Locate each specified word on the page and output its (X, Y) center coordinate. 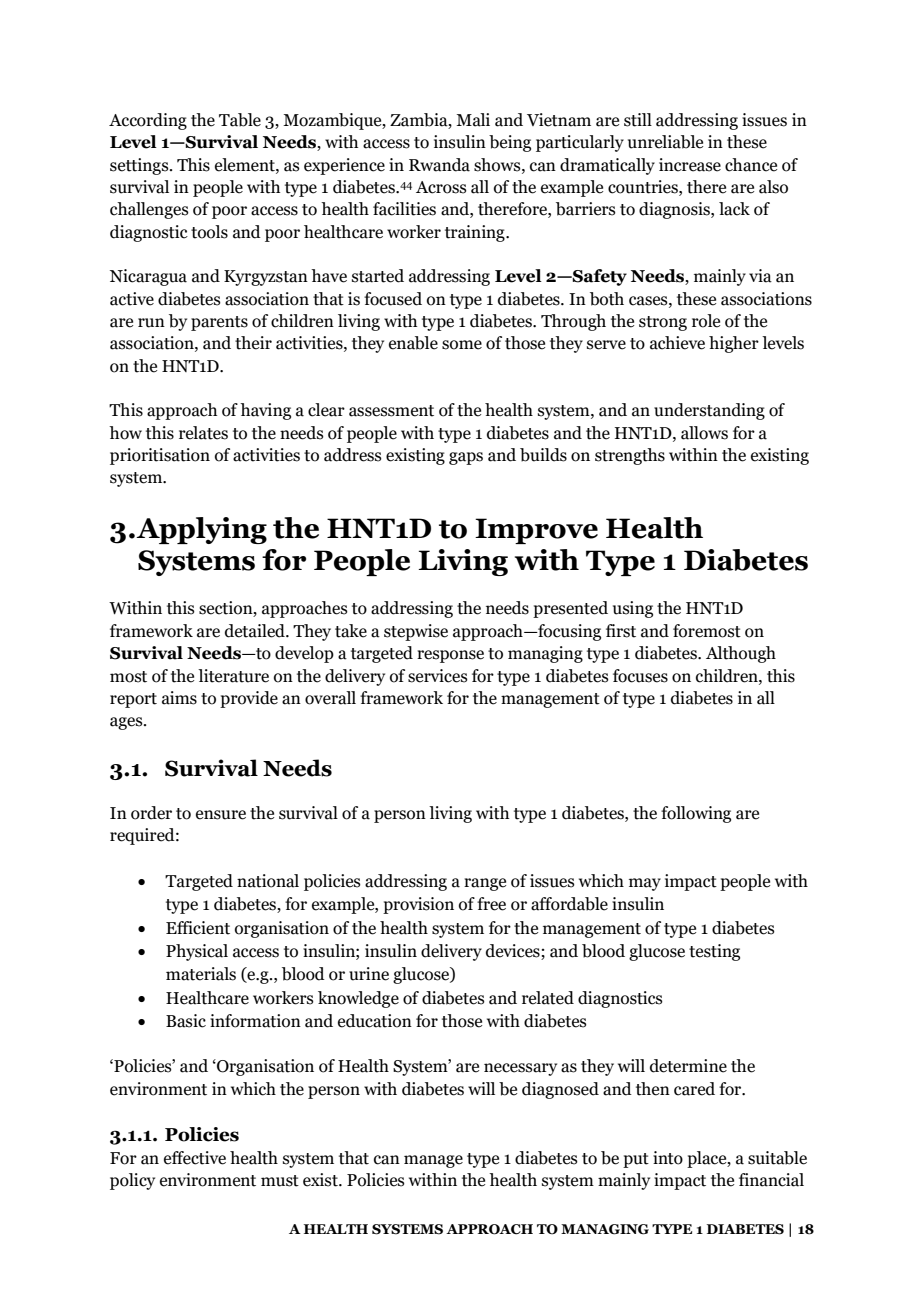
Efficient (198, 928)
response (450, 656)
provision (418, 905)
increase (690, 165)
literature (233, 676)
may (645, 884)
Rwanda (439, 165)
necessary (520, 1069)
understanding (709, 411)
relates (203, 433)
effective (195, 1158)
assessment (391, 411)
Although (741, 654)
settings (140, 166)
